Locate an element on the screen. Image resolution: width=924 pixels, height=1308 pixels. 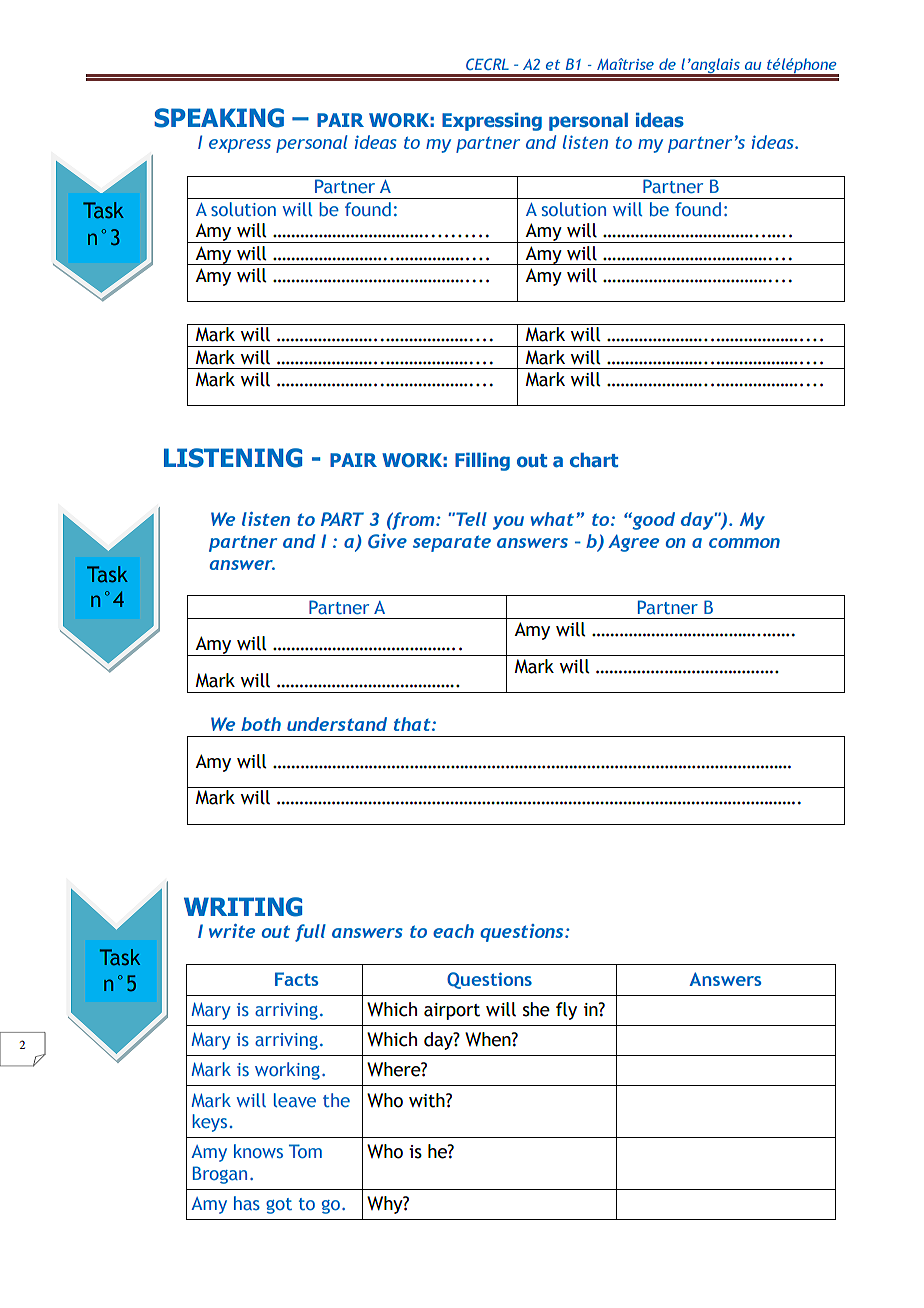
knows is located at coordinates (258, 1151).
